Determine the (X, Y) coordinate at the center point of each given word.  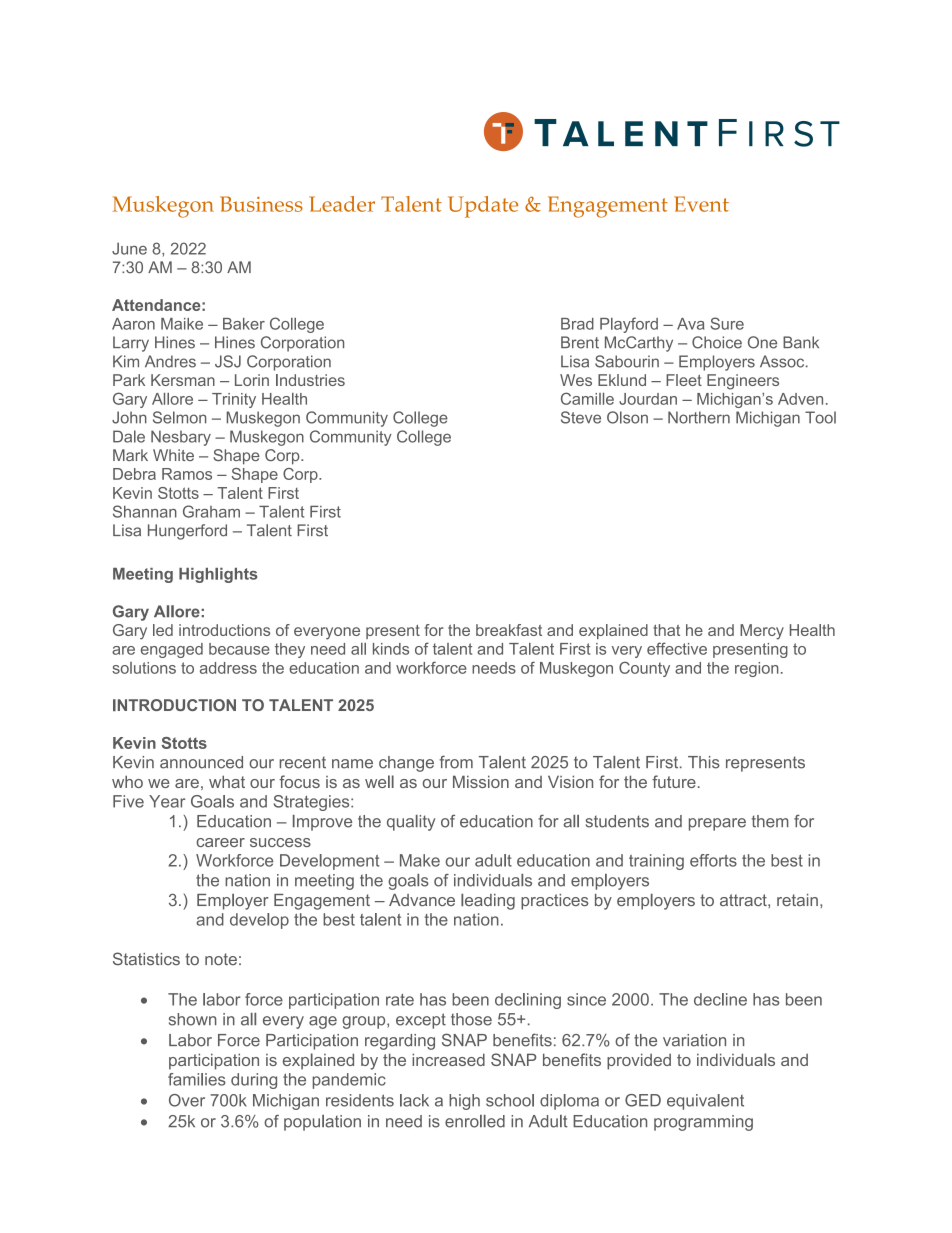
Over (187, 1100)
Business (261, 204)
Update (483, 207)
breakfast (509, 630)
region (757, 669)
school (510, 1100)
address (228, 668)
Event (701, 204)
